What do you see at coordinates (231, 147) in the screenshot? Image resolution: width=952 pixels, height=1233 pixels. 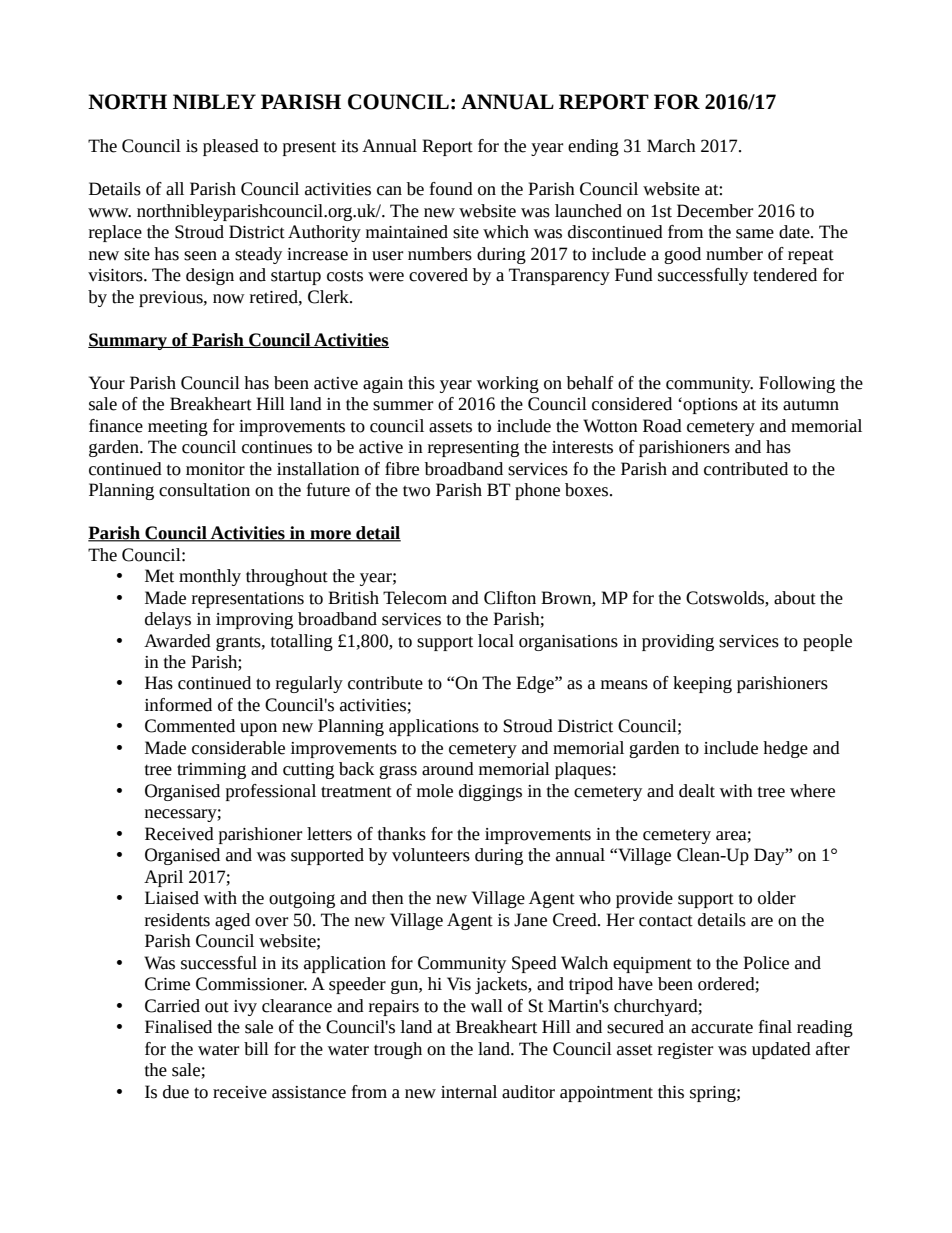 I see `pleased` at bounding box center [231, 147].
